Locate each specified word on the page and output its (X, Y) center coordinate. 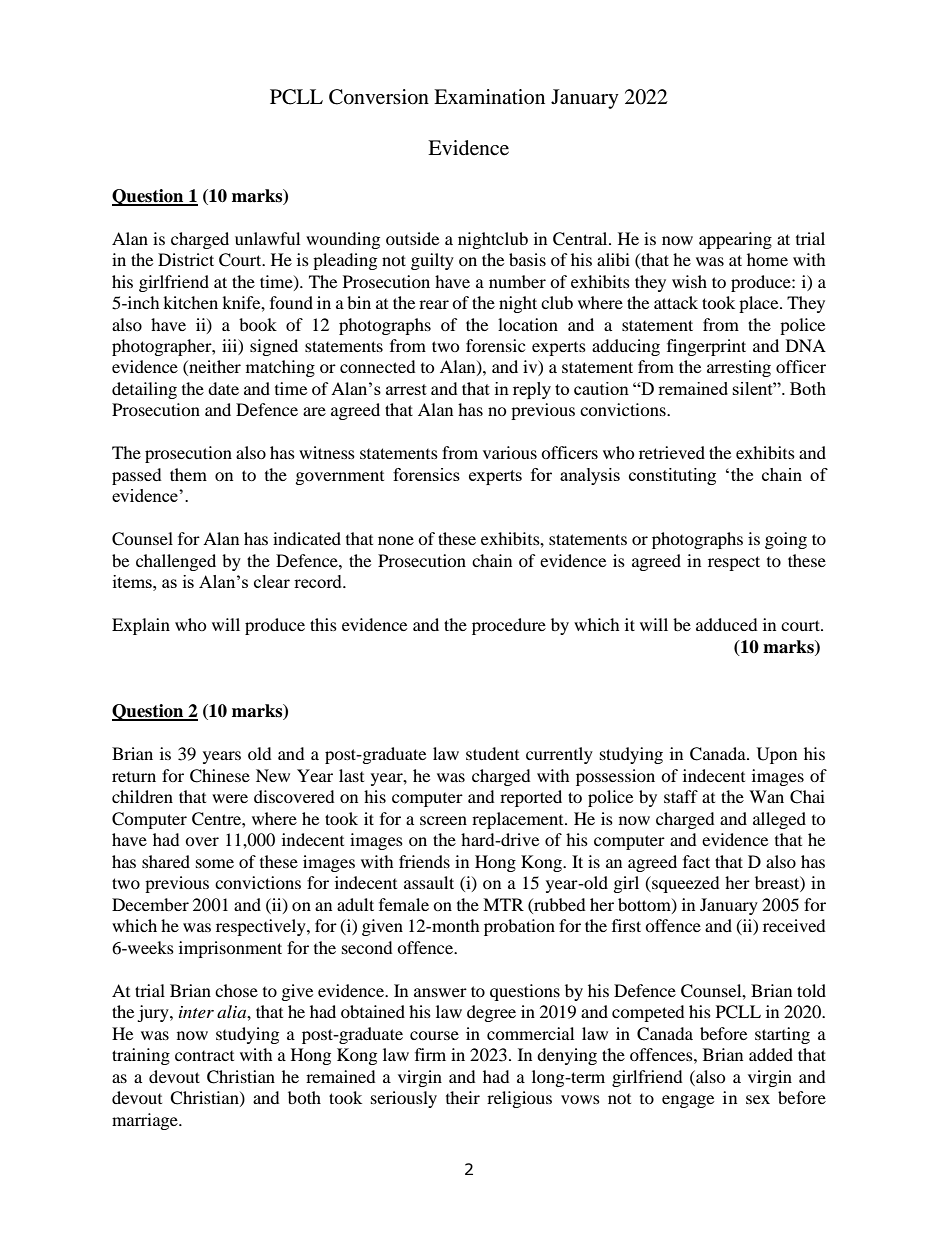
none (396, 540)
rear (434, 304)
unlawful (267, 238)
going (786, 540)
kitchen (190, 302)
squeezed (685, 884)
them (188, 474)
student (492, 753)
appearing (735, 240)
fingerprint (706, 347)
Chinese (220, 776)
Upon (777, 755)
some (215, 863)
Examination (489, 96)
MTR (503, 904)
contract (204, 1056)
